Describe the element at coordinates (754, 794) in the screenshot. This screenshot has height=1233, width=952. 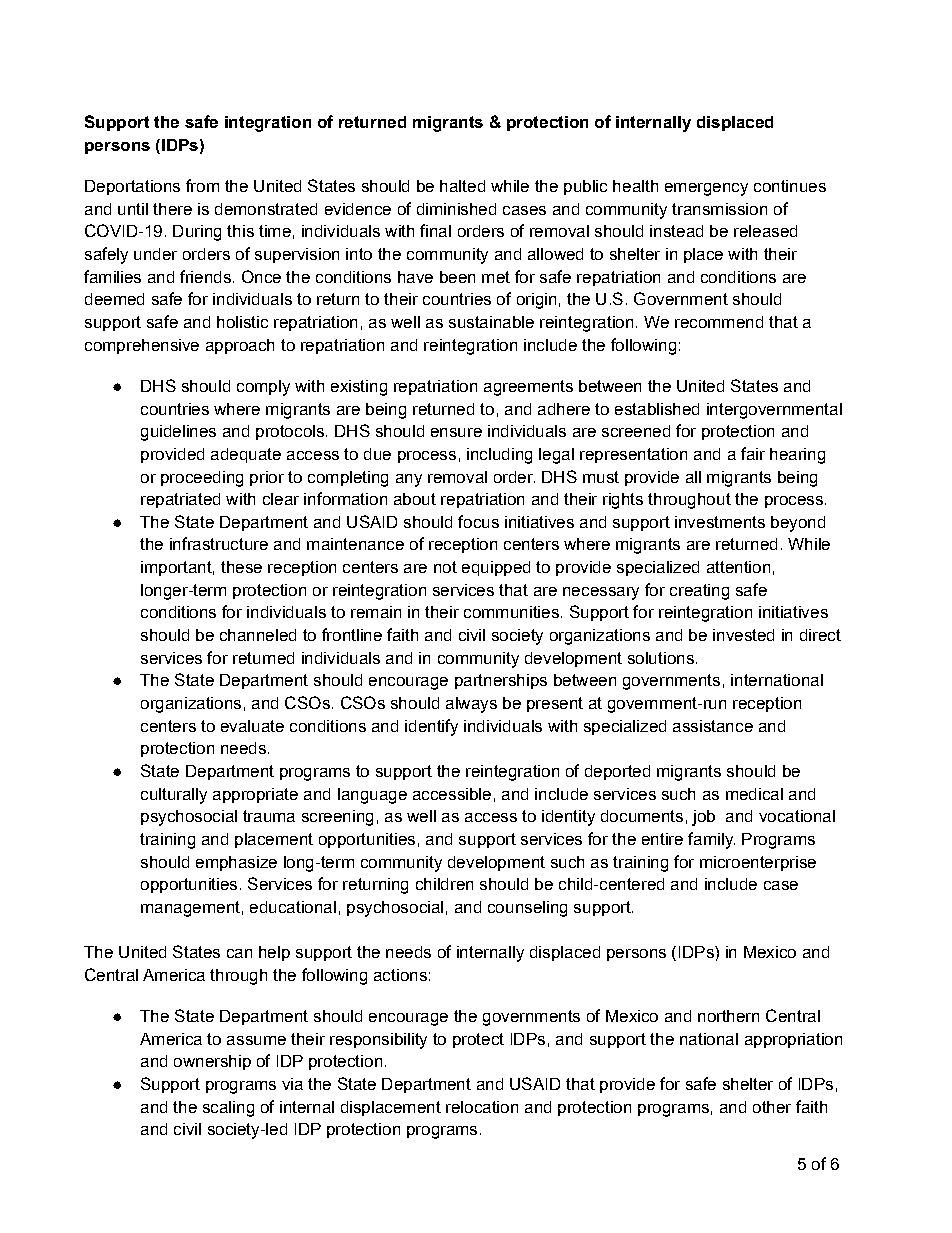
I see `medical` at that location.
